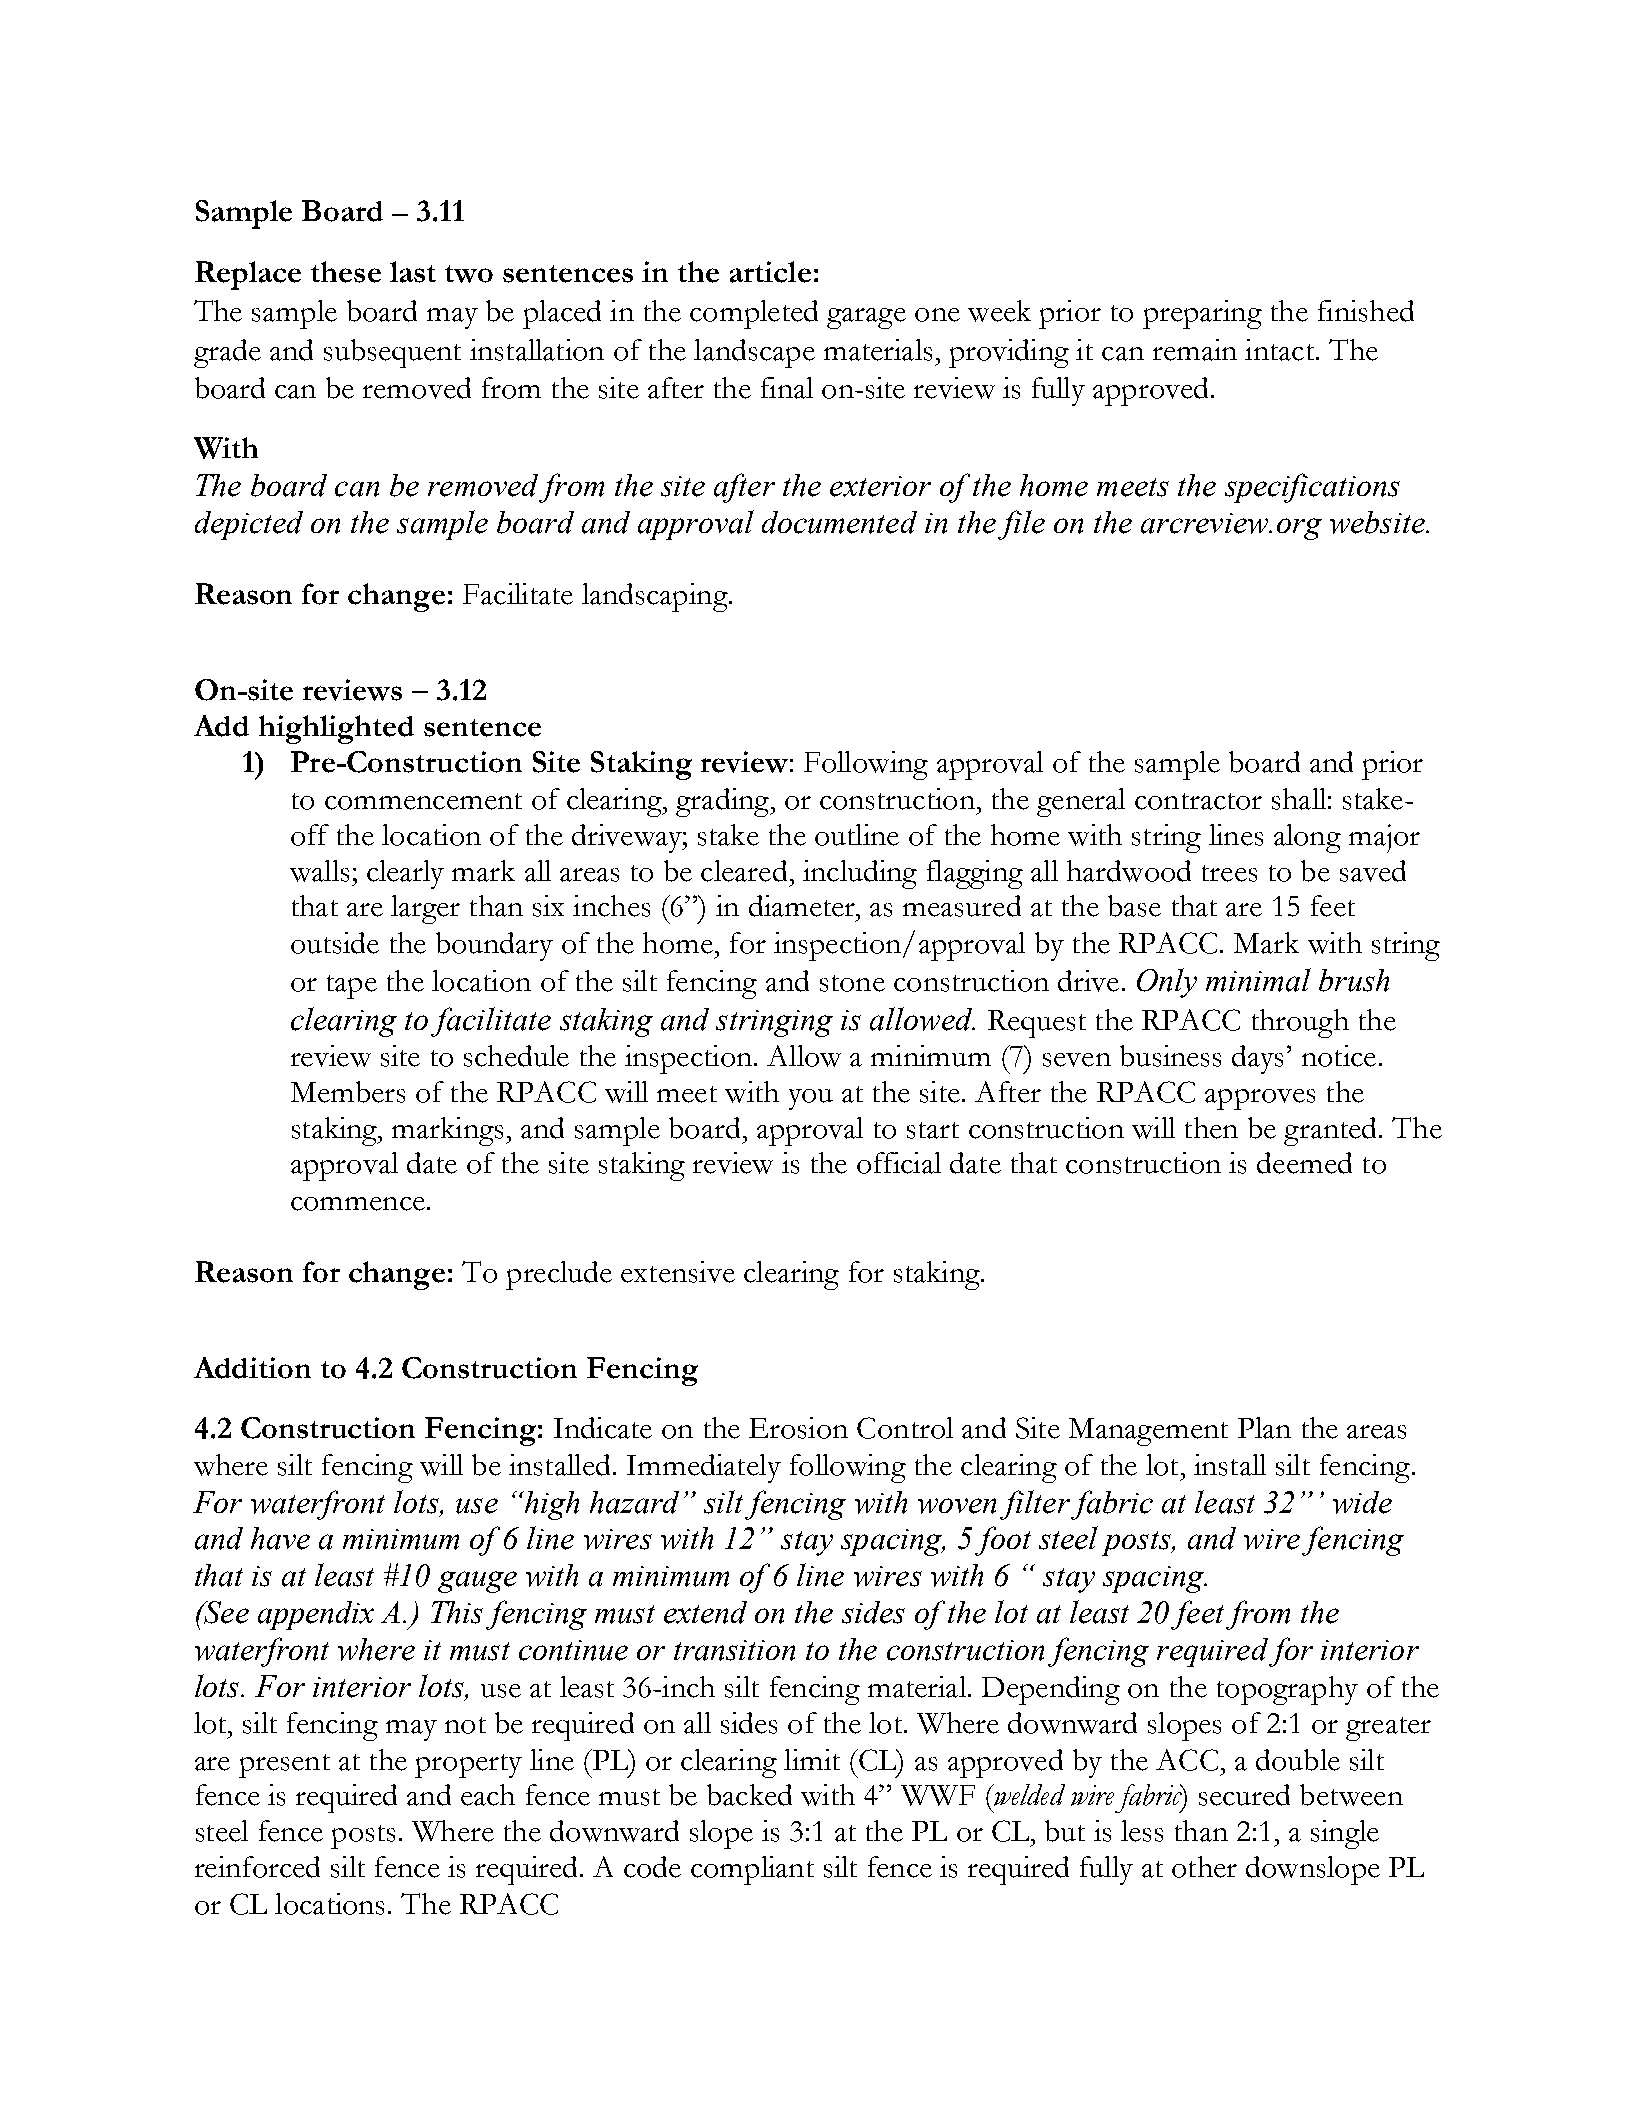 Image resolution: width=1635 pixels, height=2115 pixels. What do you see at coordinates (1264, 1428) in the screenshot?
I see `Plan` at bounding box center [1264, 1428].
